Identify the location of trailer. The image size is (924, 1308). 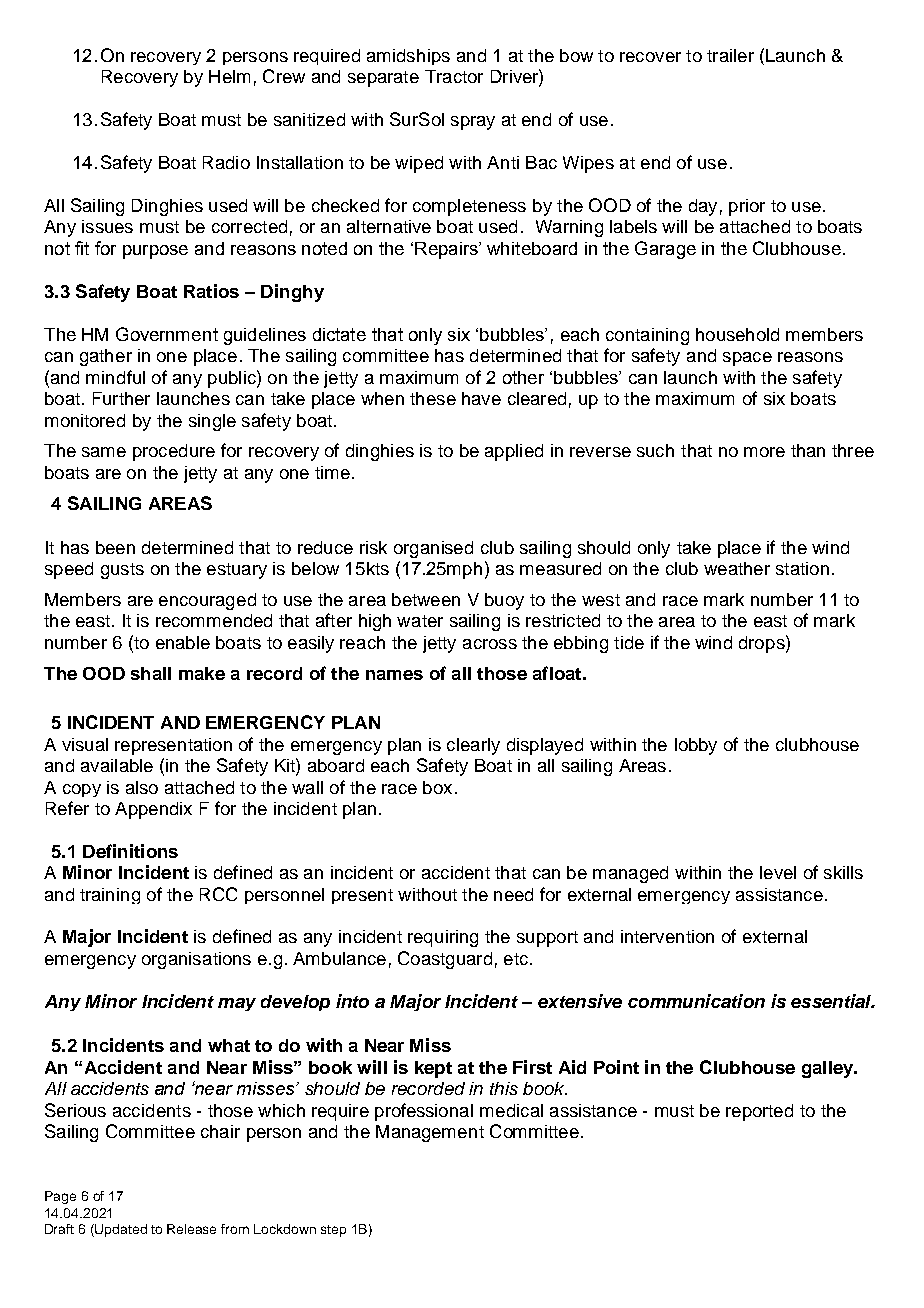
(730, 55).
